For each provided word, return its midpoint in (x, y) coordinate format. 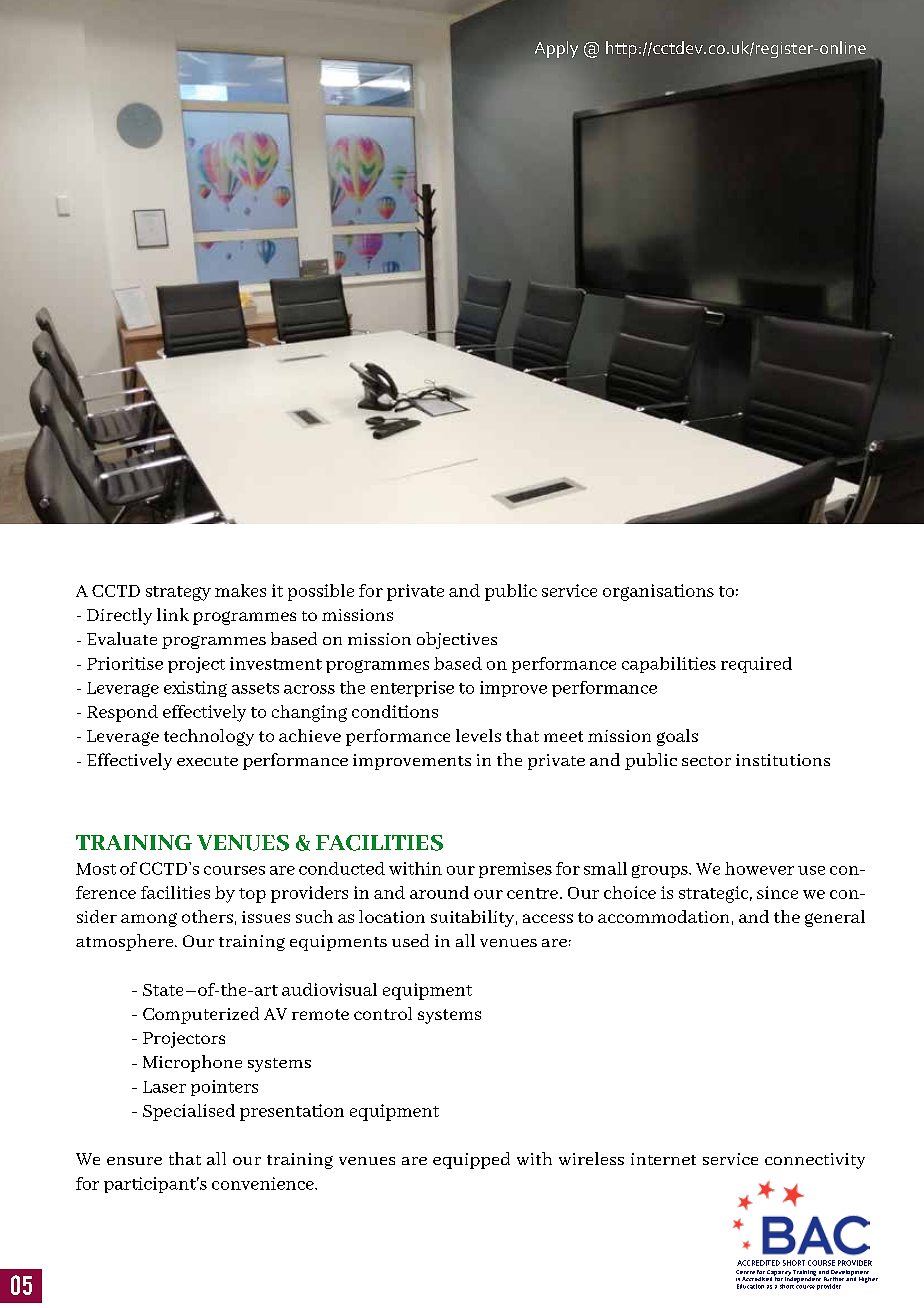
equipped (471, 1160)
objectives (457, 640)
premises (515, 870)
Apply (556, 49)
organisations (658, 592)
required (756, 665)
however (759, 868)
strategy (178, 593)
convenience (264, 1183)
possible (321, 592)
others (207, 916)
